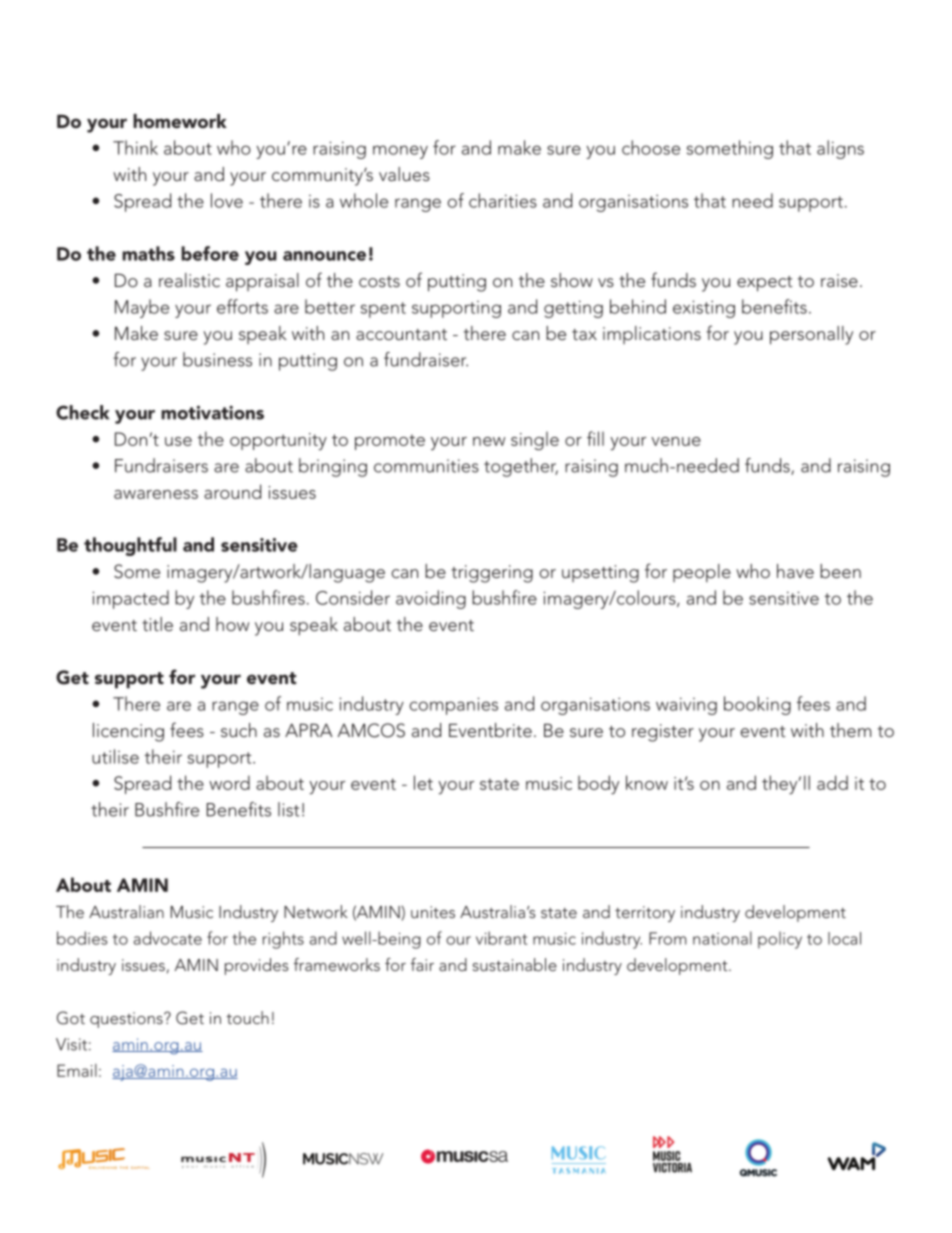 The height and width of the screenshot is (1233, 952). I want to click on questions, so click(127, 1020).
